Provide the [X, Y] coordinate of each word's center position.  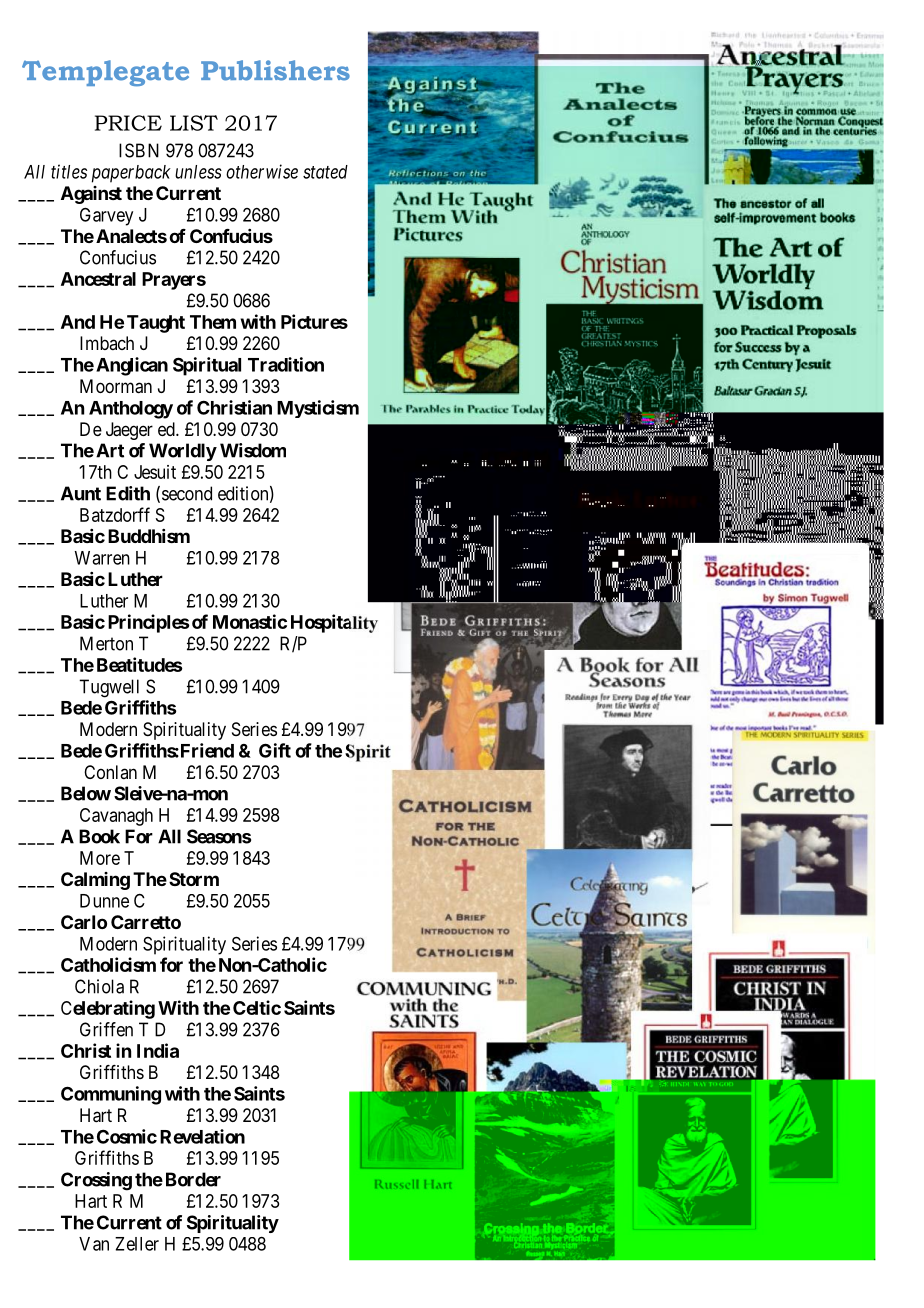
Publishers [275, 70]
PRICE [128, 123]
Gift [275, 750]
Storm [194, 879]
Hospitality [334, 623]
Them [213, 322]
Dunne [104, 901]
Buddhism [149, 536]
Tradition [286, 364]
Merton [106, 643]
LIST [194, 123]
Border [193, 1179]
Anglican [132, 366]
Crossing [96, 1181]
